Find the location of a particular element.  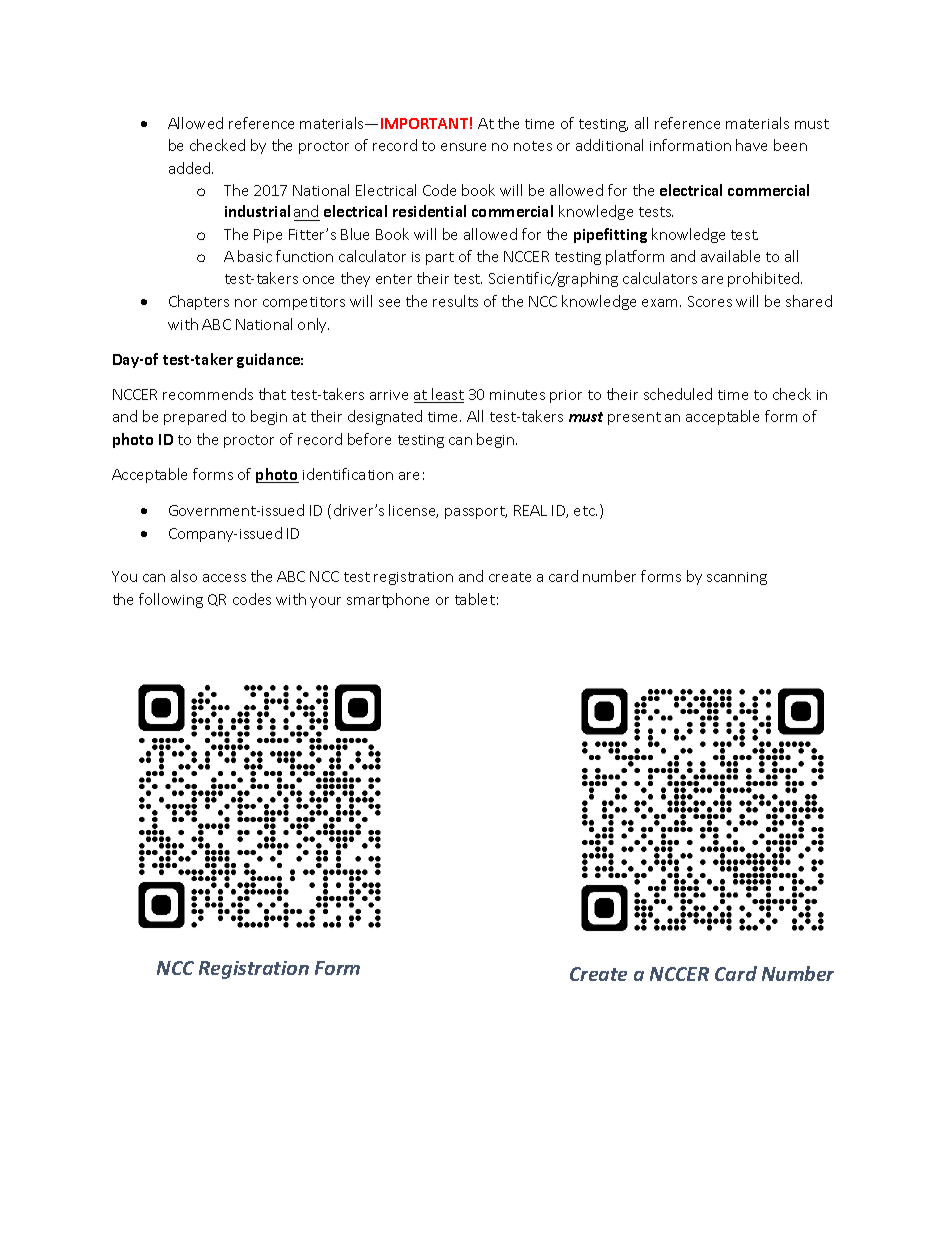

have is located at coordinates (751, 145).
